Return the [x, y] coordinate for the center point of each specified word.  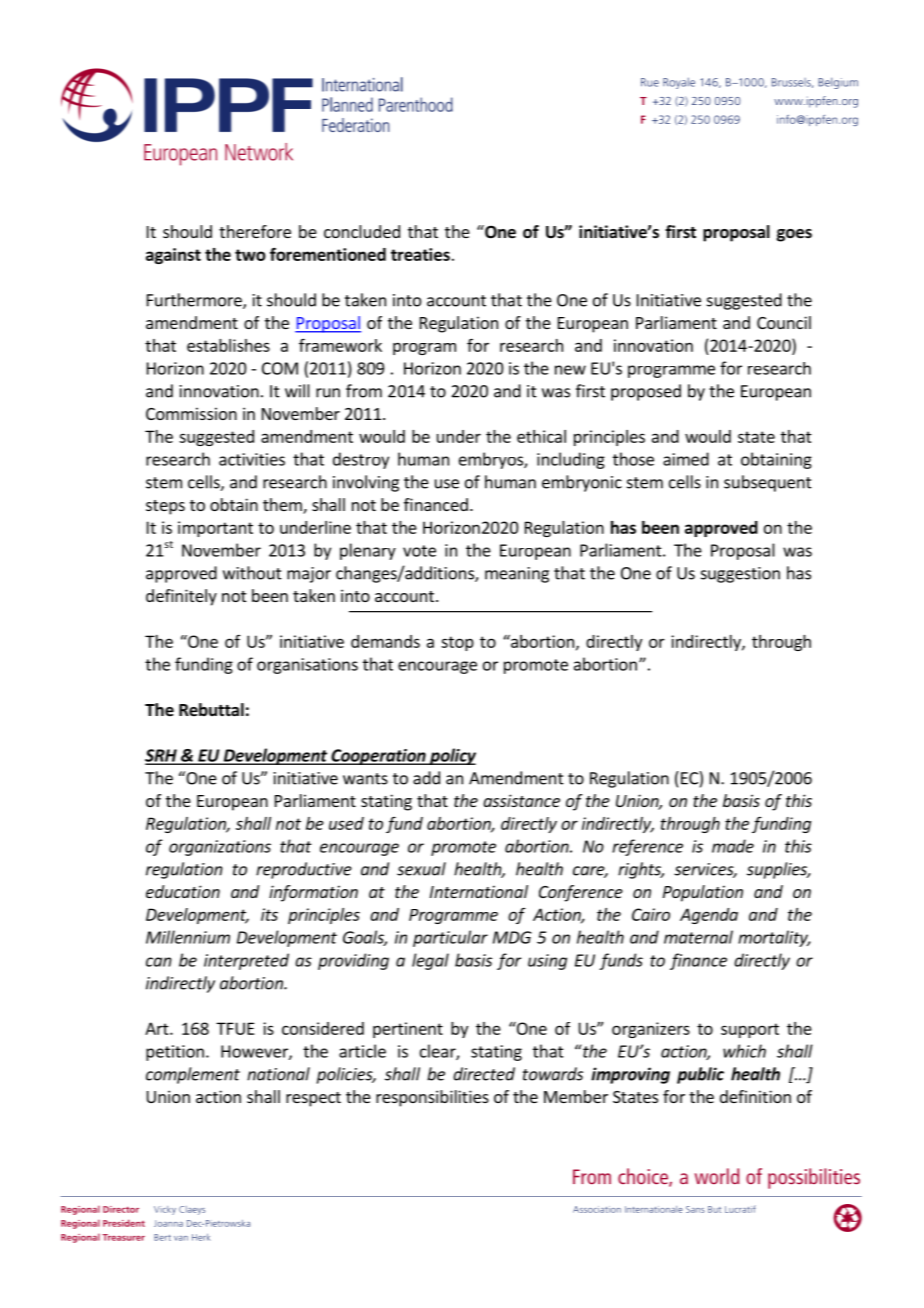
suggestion [740, 575]
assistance [521, 800]
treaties [420, 254]
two [250, 255]
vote [419, 551]
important [215, 529]
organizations [220, 848]
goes [794, 235]
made [733, 846]
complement [193, 1075]
